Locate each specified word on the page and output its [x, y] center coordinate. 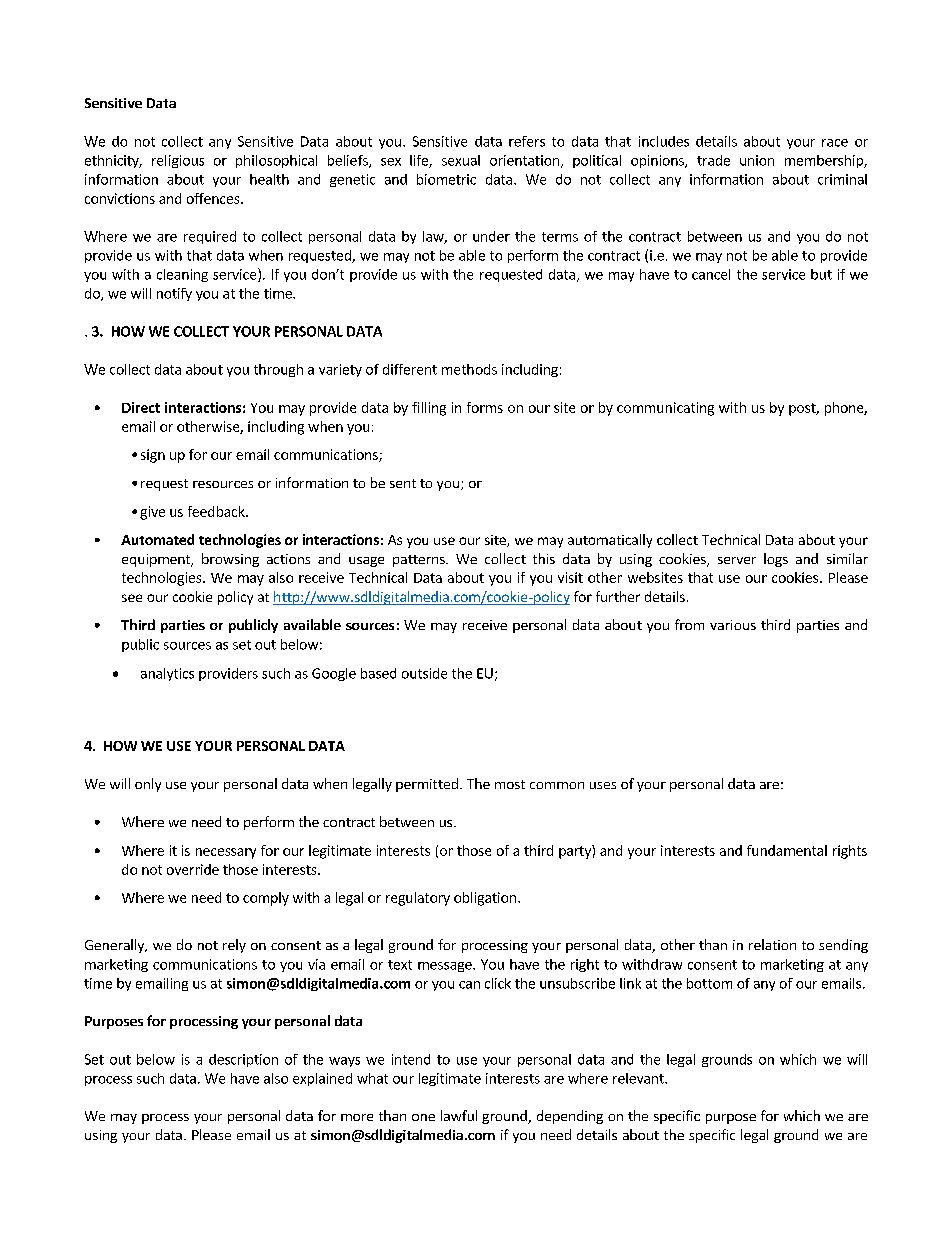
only [148, 785]
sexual [461, 160]
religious [178, 161]
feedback [217, 511]
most [510, 784]
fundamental [787, 850]
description [243, 1060]
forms [485, 407]
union [757, 160]
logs [776, 560]
